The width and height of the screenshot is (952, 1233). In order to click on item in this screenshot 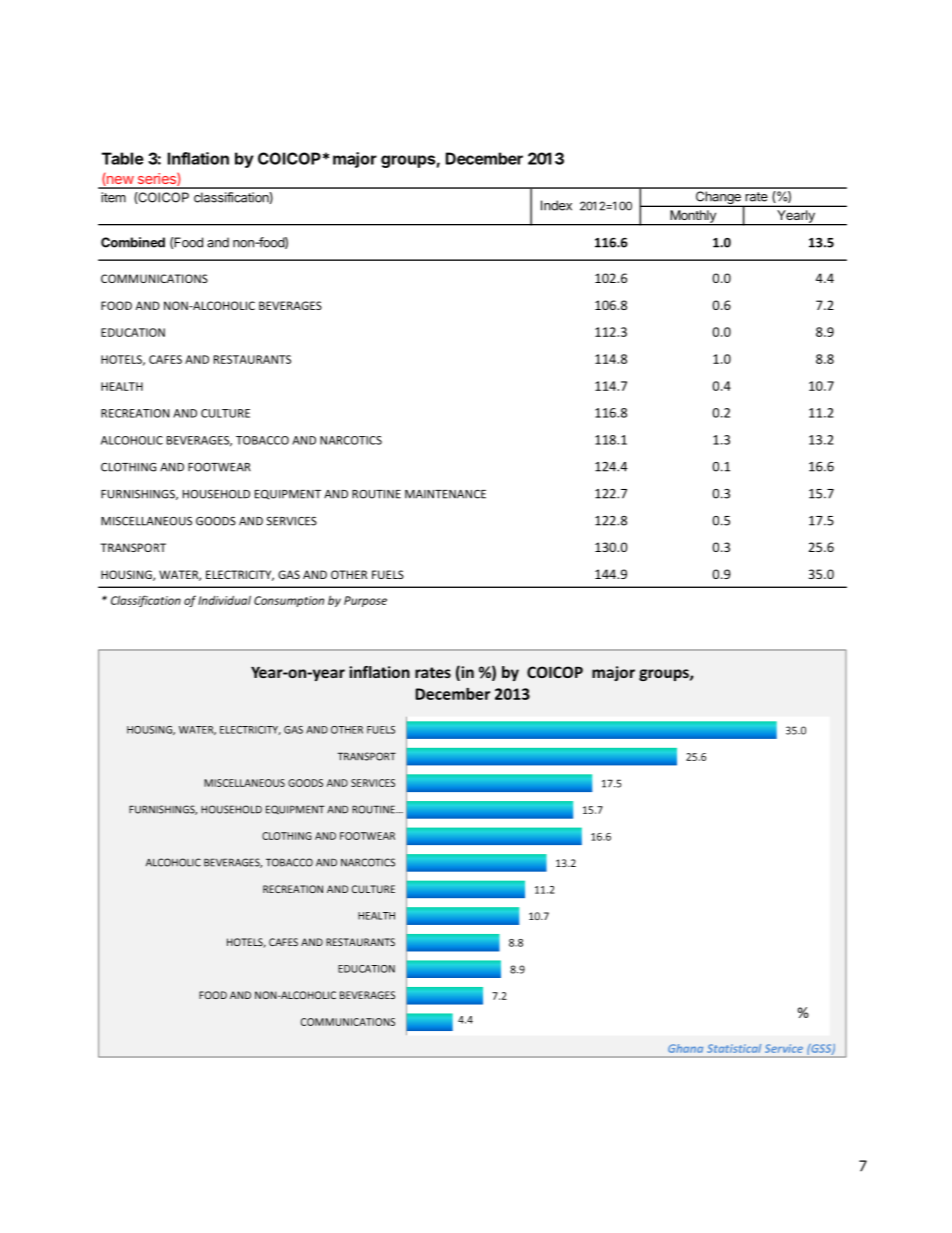, I will do `click(113, 197)`.
